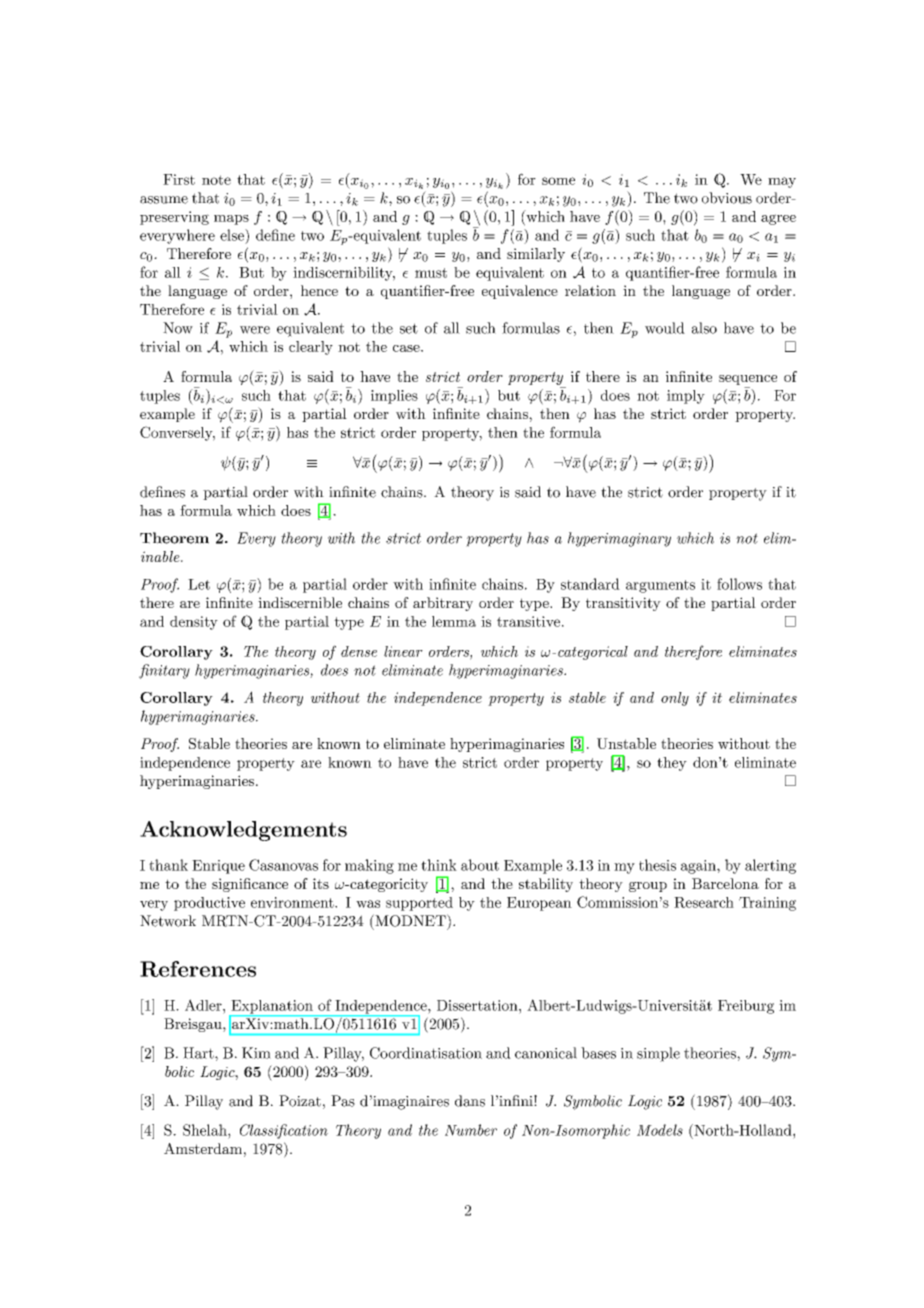  I want to click on else, so click(233, 235).
